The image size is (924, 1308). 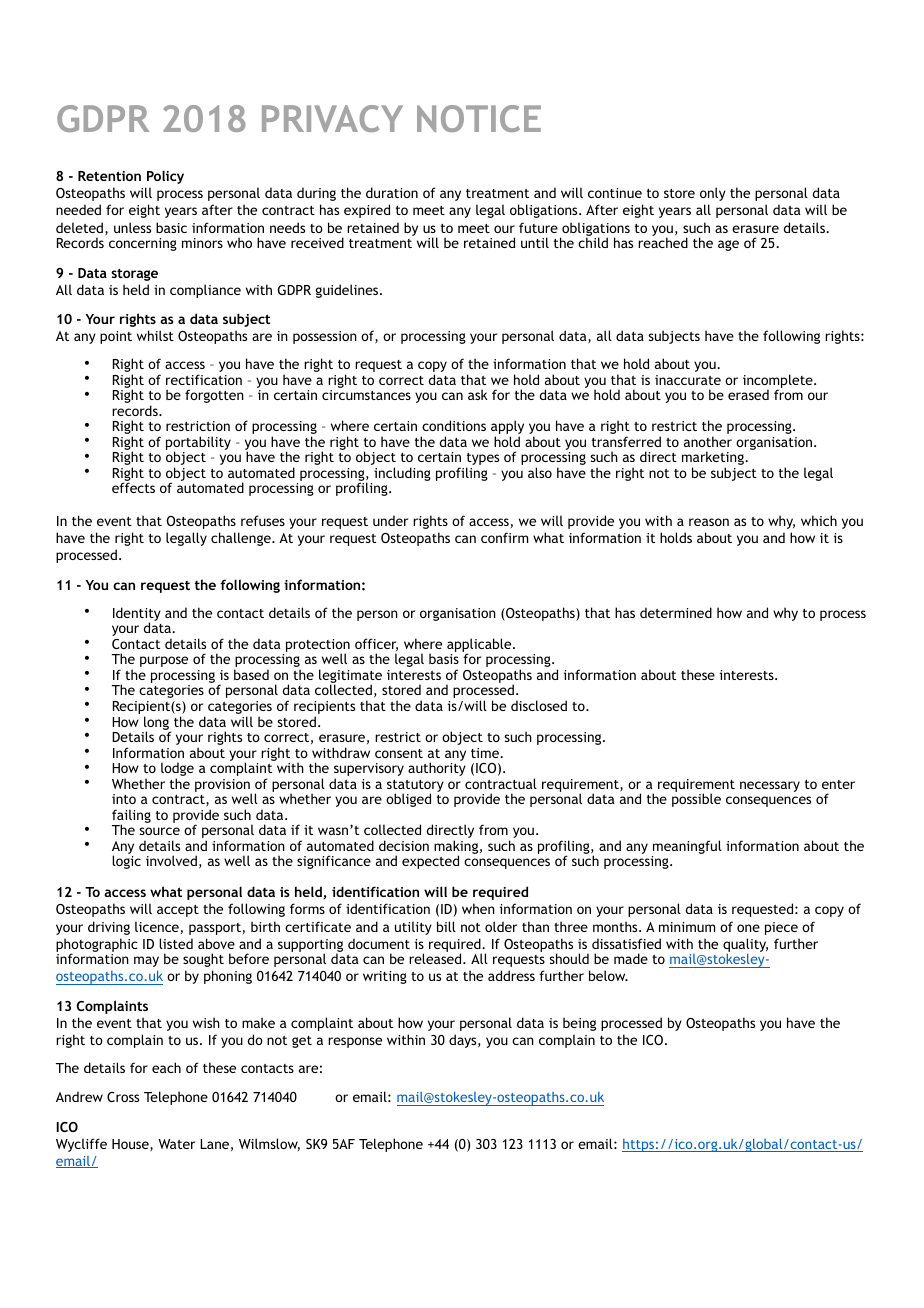 I want to click on applicable, so click(x=480, y=646).
